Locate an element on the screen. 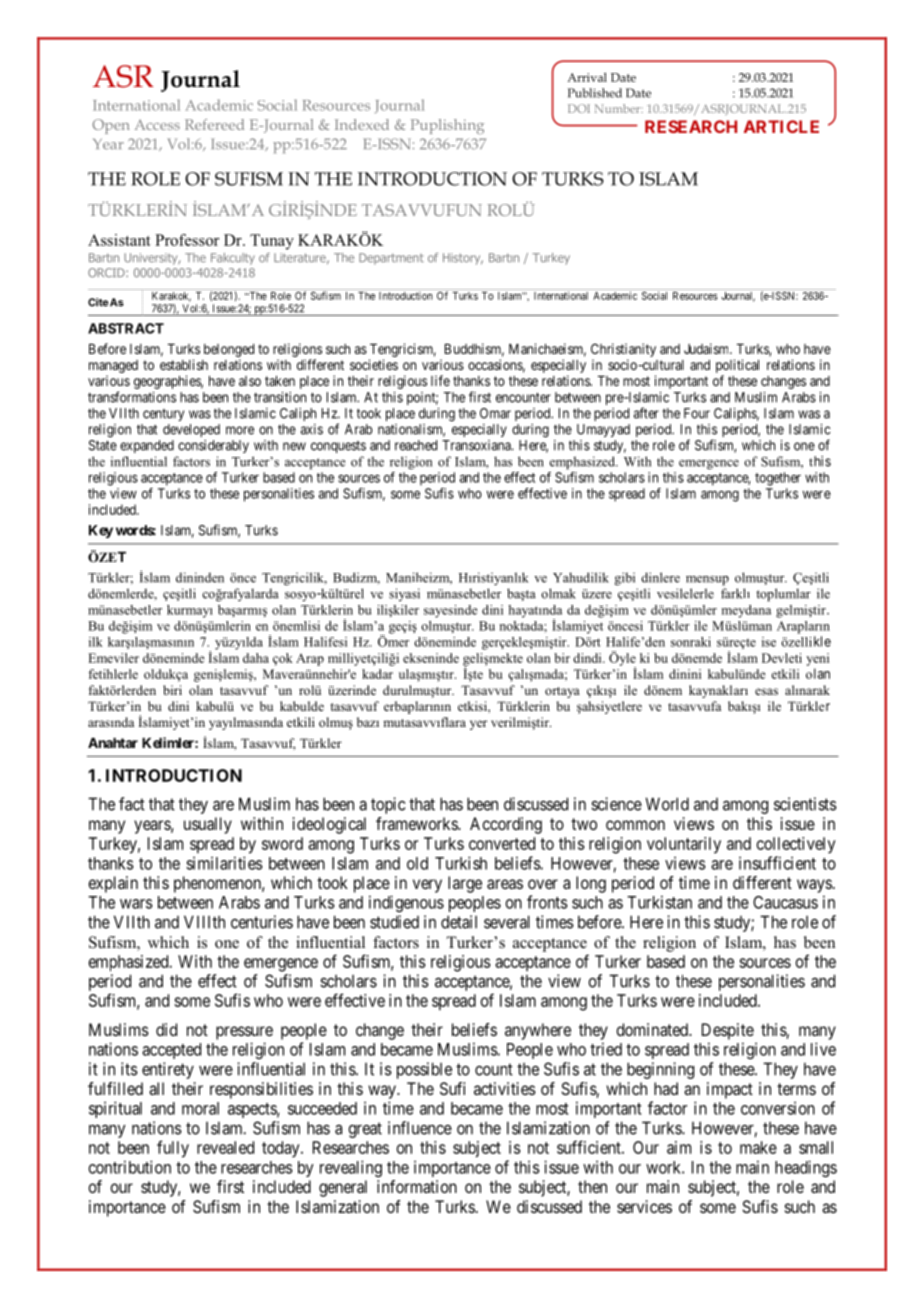  make is located at coordinates (758, 1147).
